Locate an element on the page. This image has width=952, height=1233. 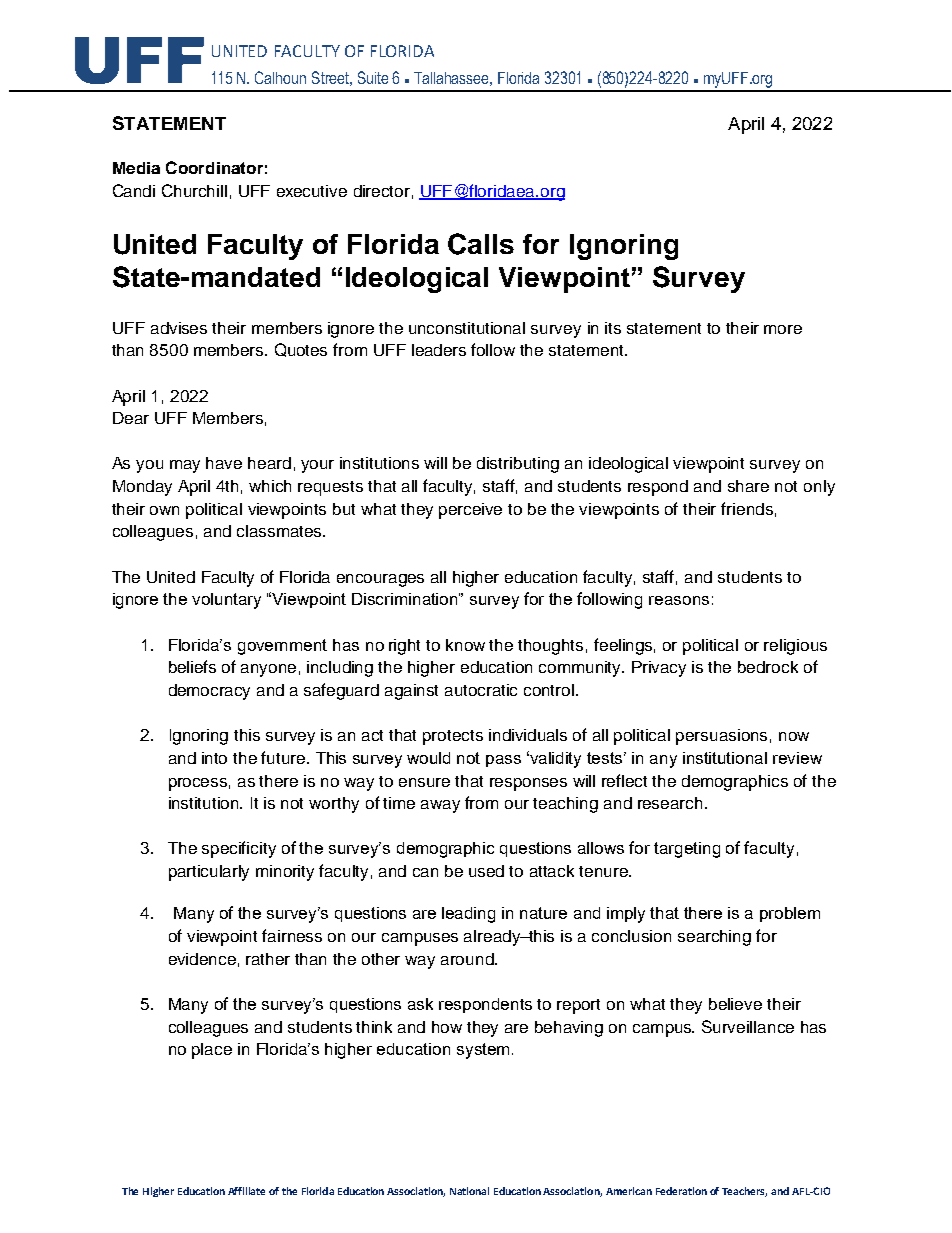
distributing is located at coordinates (518, 465).
